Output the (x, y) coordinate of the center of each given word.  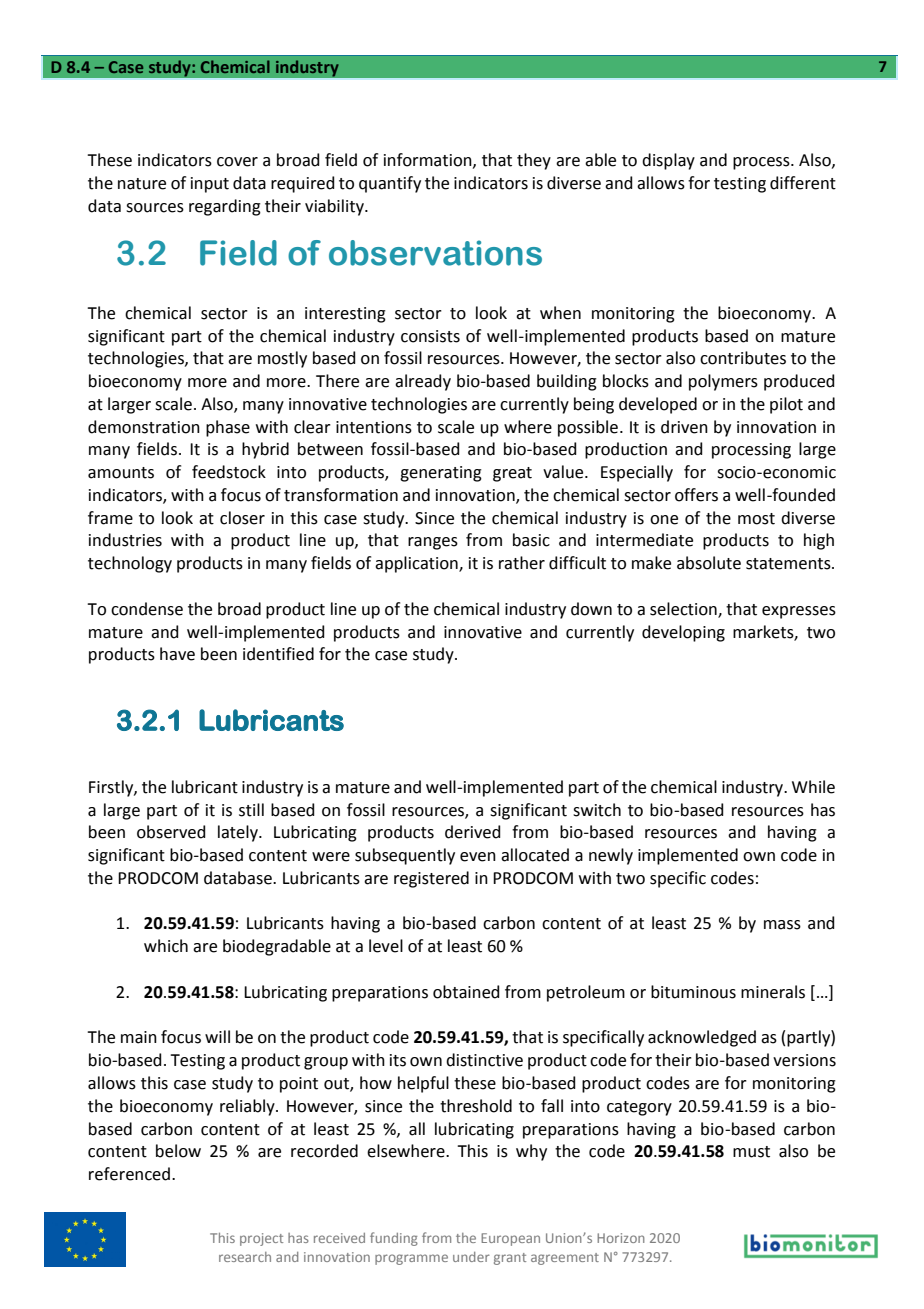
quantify (390, 184)
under (471, 1257)
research (245, 1257)
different (803, 183)
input (210, 185)
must (751, 1152)
